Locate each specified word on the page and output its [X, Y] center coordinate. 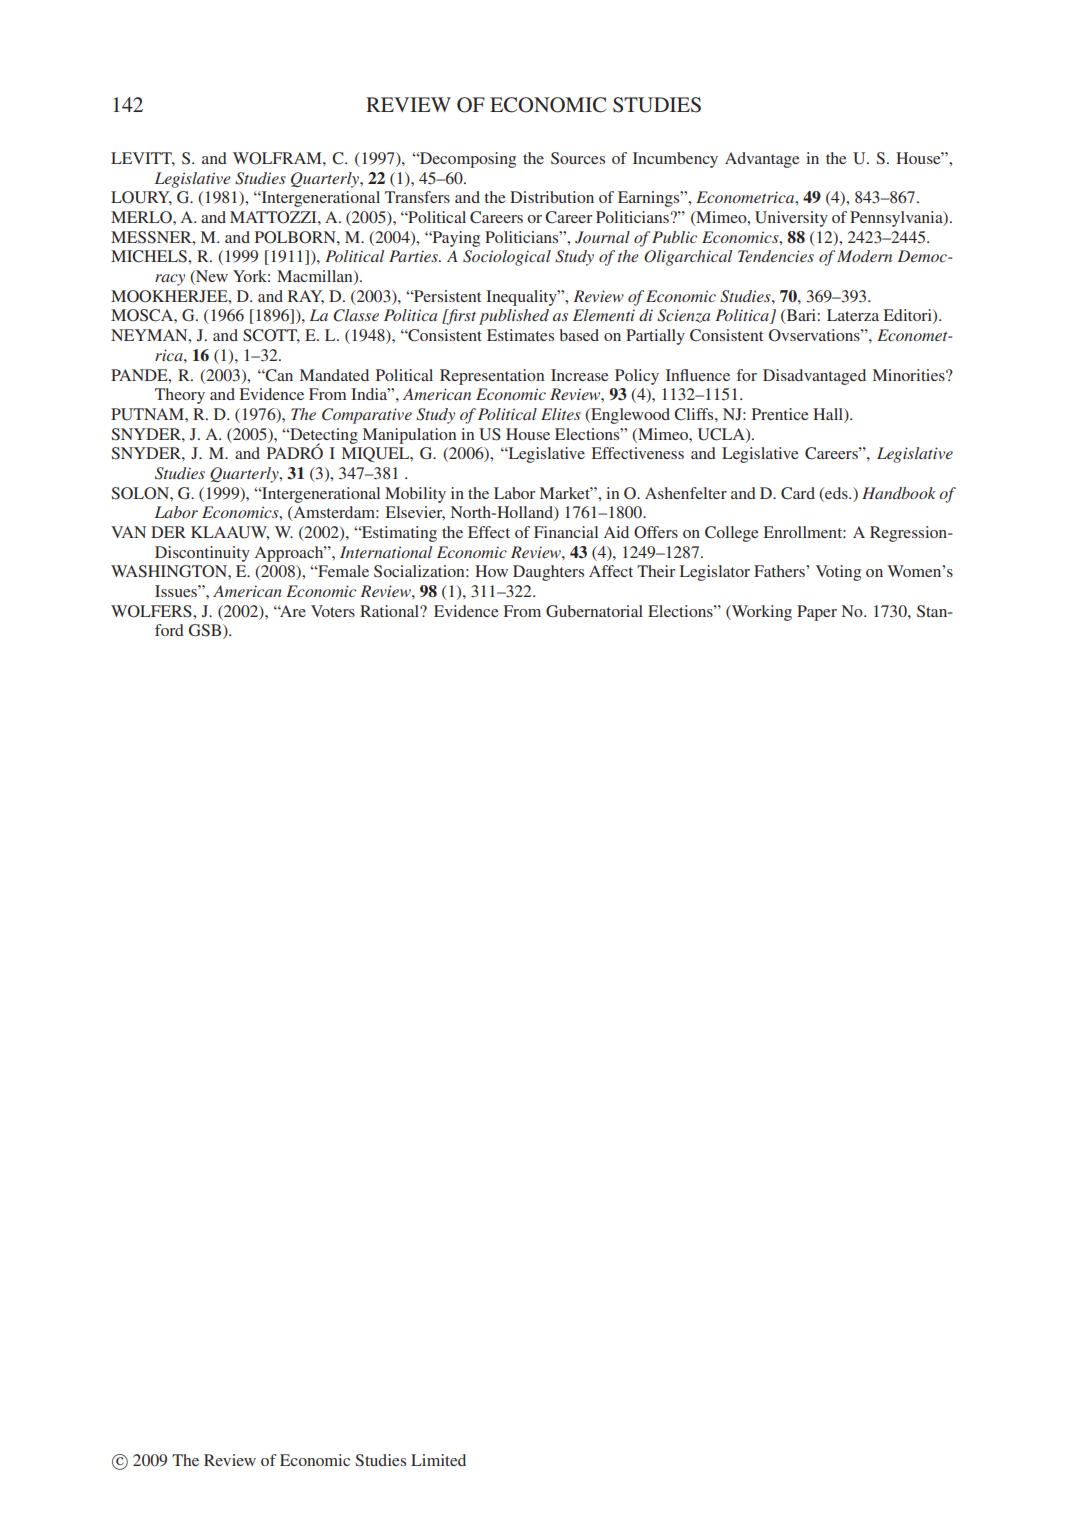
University [791, 219]
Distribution [552, 197]
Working [760, 613]
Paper [817, 613]
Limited [438, 1460]
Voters [333, 611]
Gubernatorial [594, 611]
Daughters [548, 573]
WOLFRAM [278, 158]
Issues [177, 591]
